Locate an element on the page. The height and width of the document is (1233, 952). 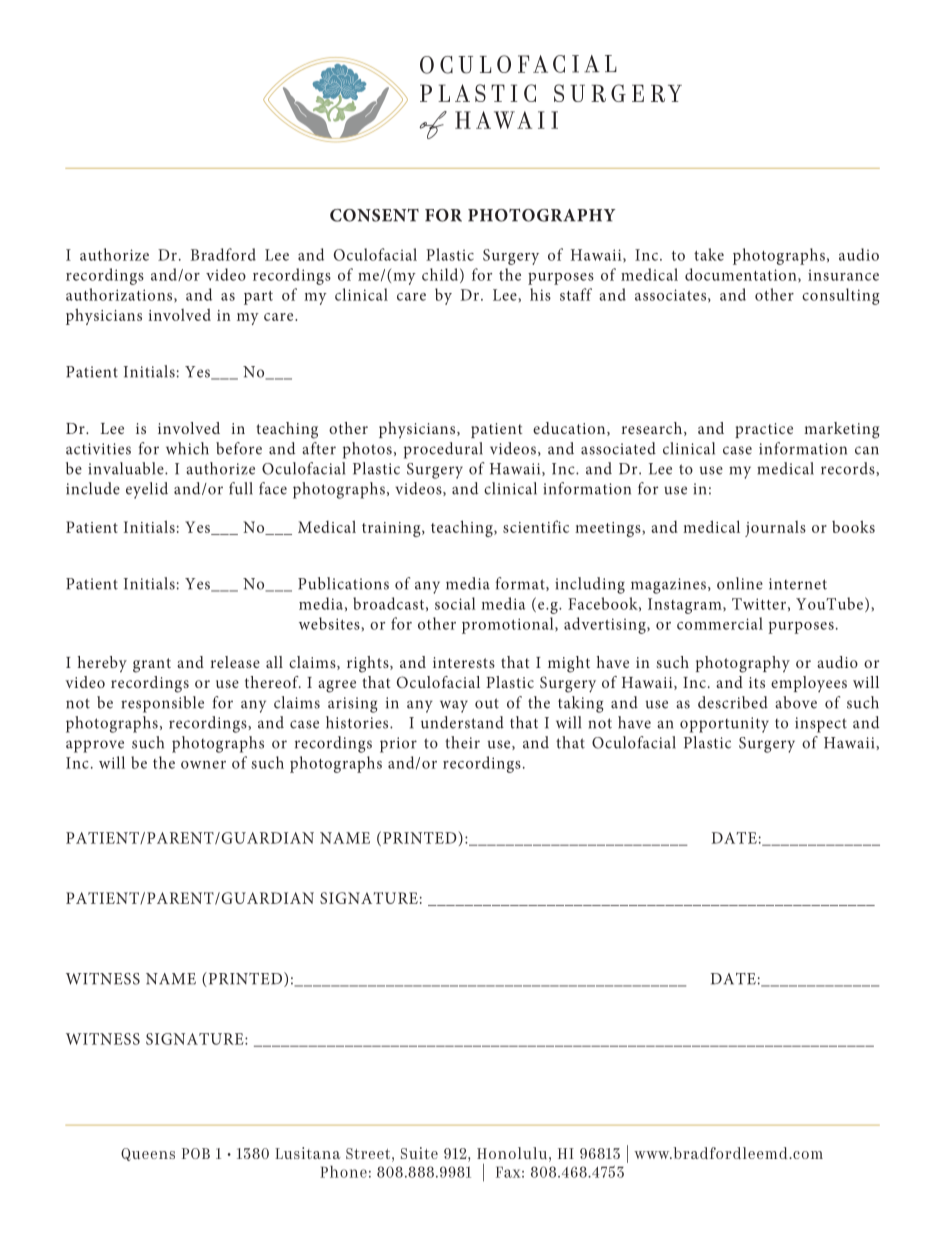
journals is located at coordinates (775, 529).
